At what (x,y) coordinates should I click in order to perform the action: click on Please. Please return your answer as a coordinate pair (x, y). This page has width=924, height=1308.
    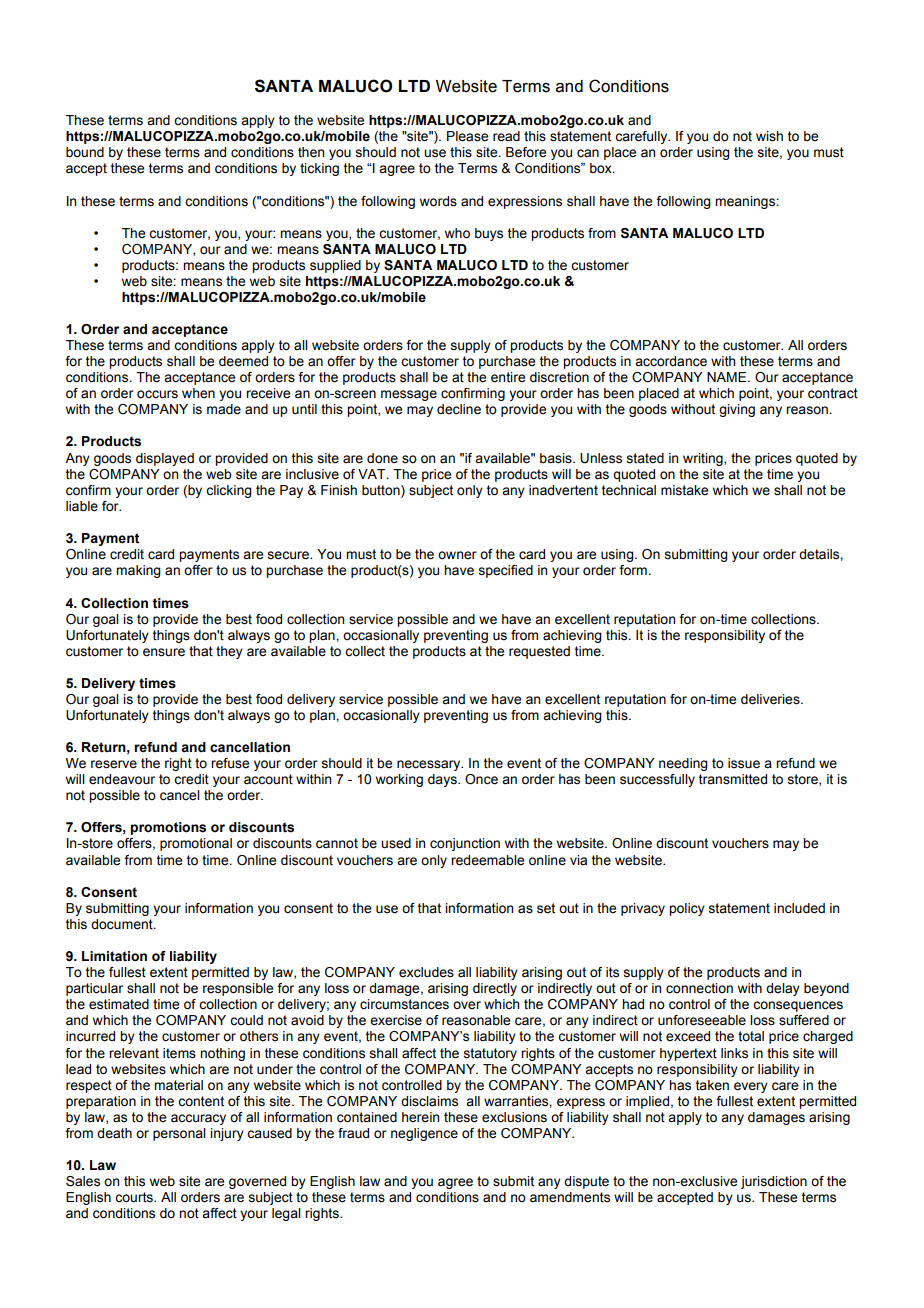
    Looking at the image, I should click on (467, 136).
